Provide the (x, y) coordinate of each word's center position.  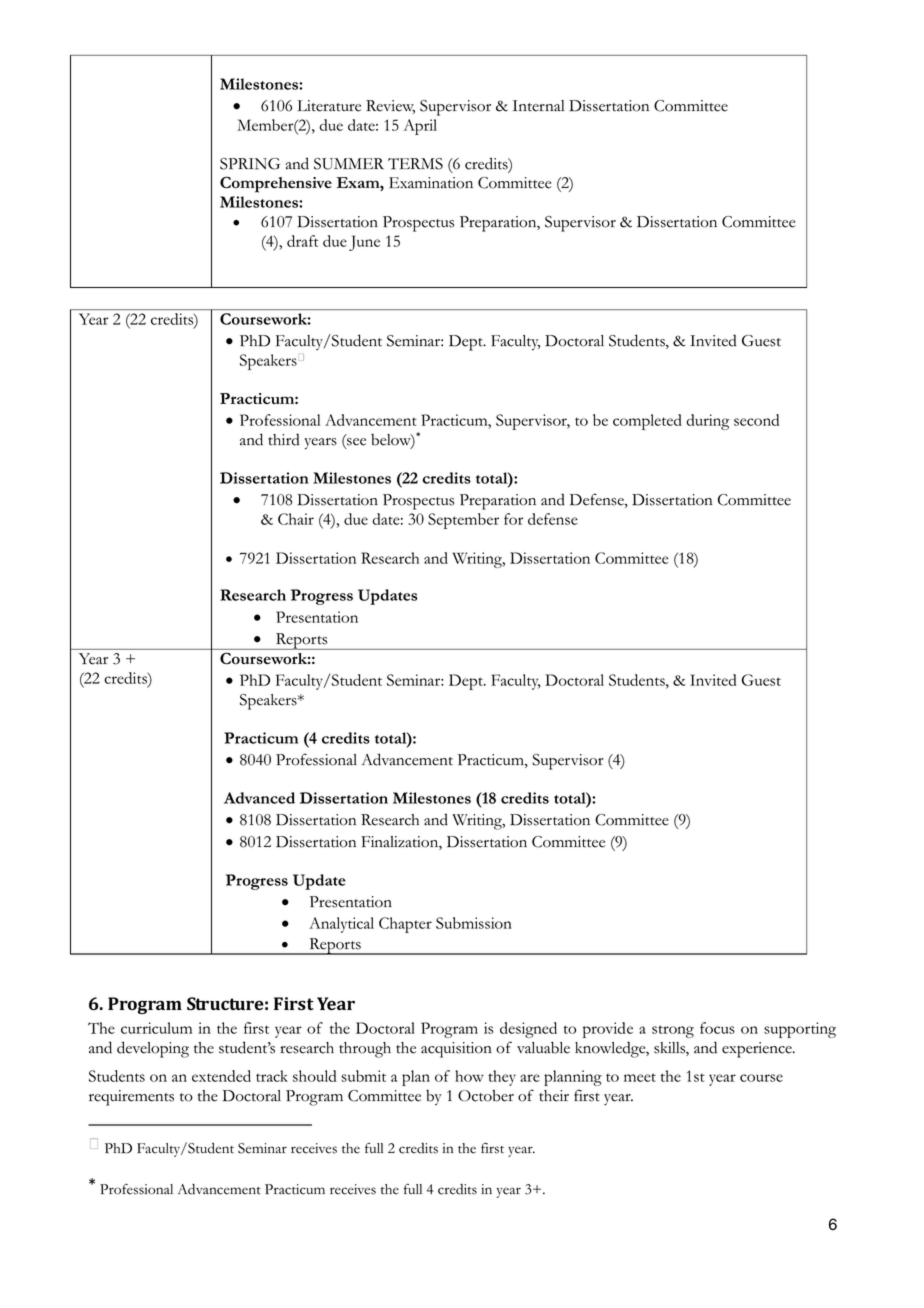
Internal (538, 106)
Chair (296, 519)
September (463, 521)
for (513, 519)
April (420, 127)
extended (221, 1076)
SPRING (250, 164)
